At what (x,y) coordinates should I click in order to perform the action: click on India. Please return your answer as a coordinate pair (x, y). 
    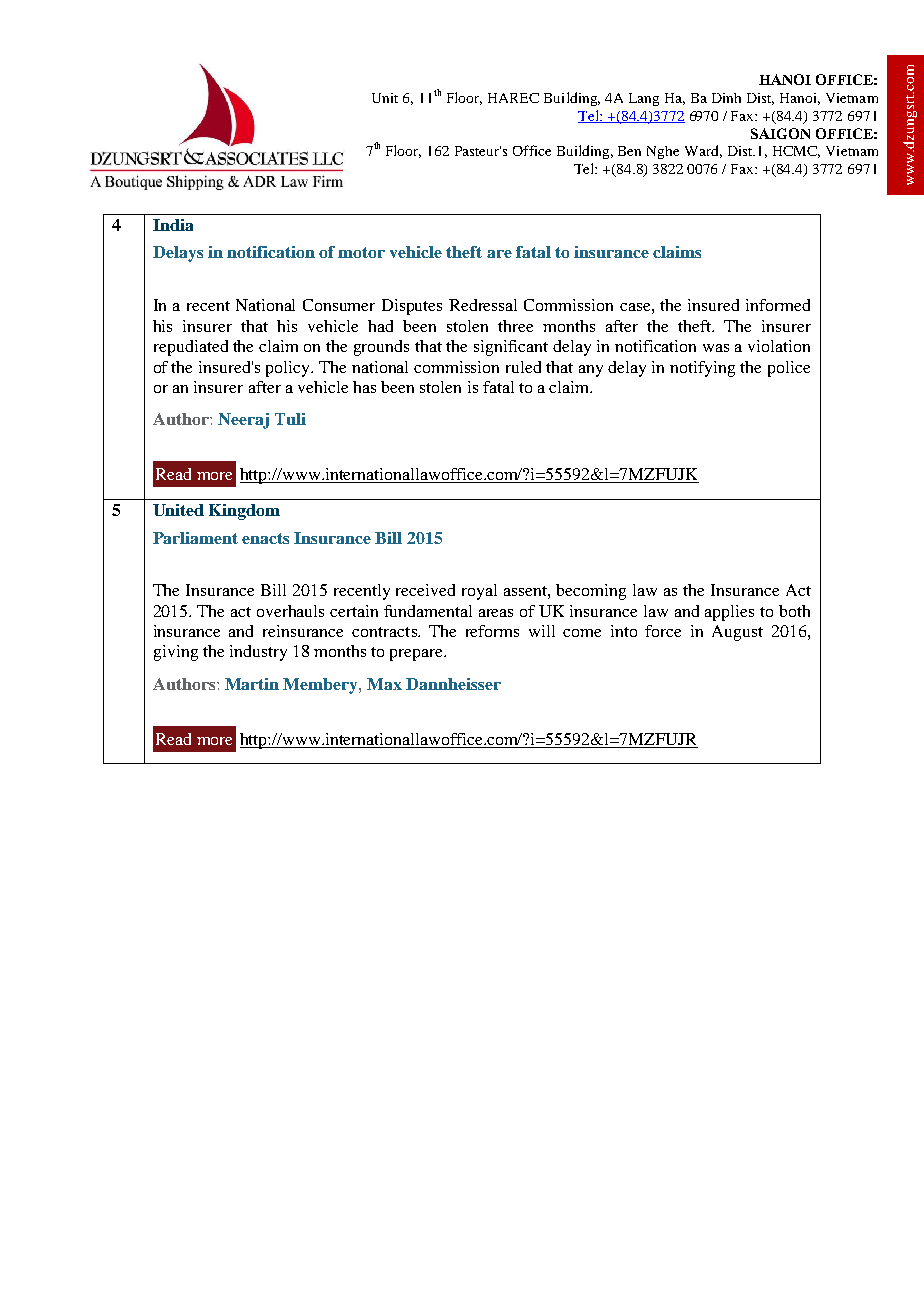
    Looking at the image, I should click on (173, 225).
